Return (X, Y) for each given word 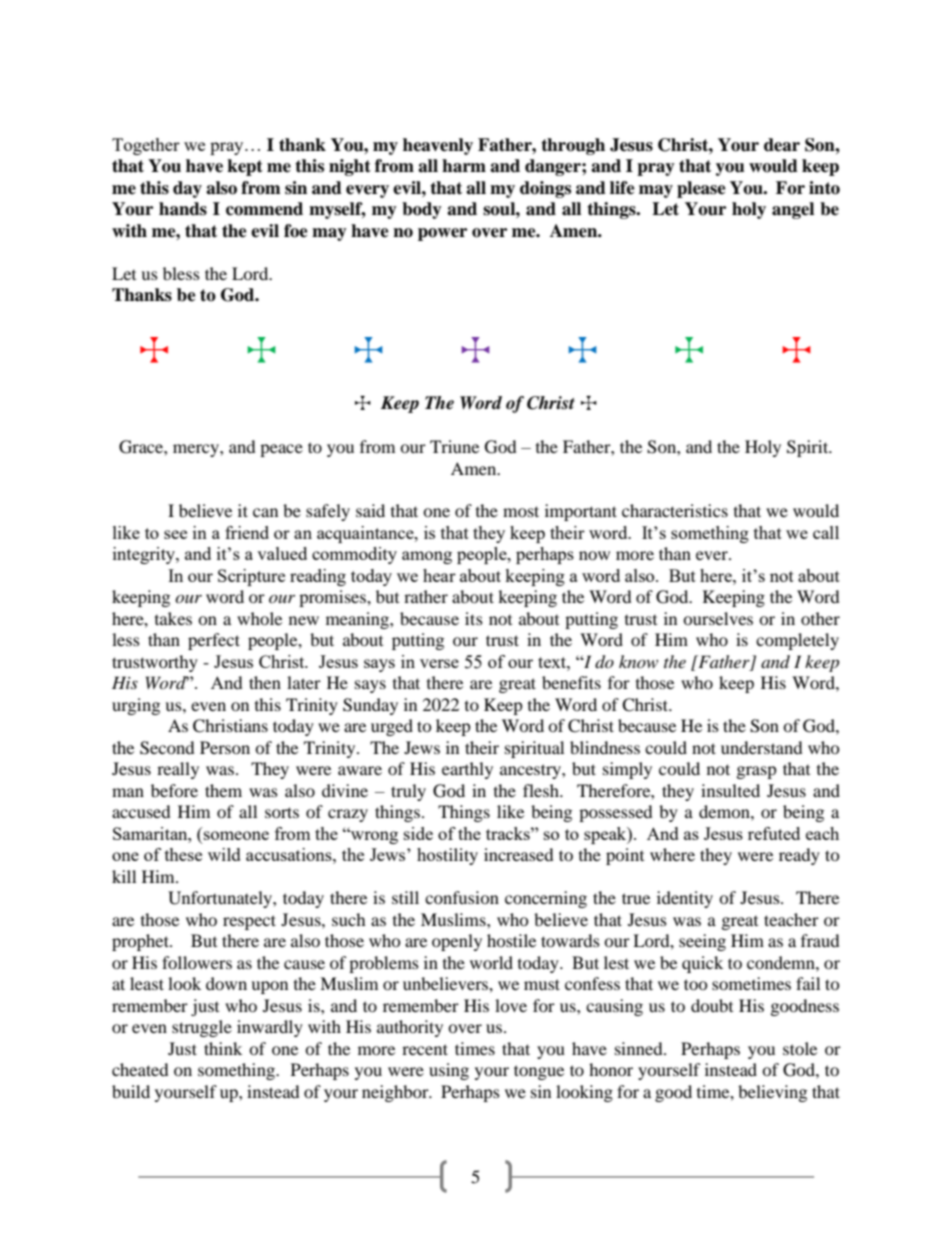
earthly (467, 770)
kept (245, 167)
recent (425, 1049)
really (178, 770)
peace (281, 450)
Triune (454, 446)
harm (464, 166)
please (701, 189)
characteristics (675, 510)
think (223, 1048)
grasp (757, 772)
